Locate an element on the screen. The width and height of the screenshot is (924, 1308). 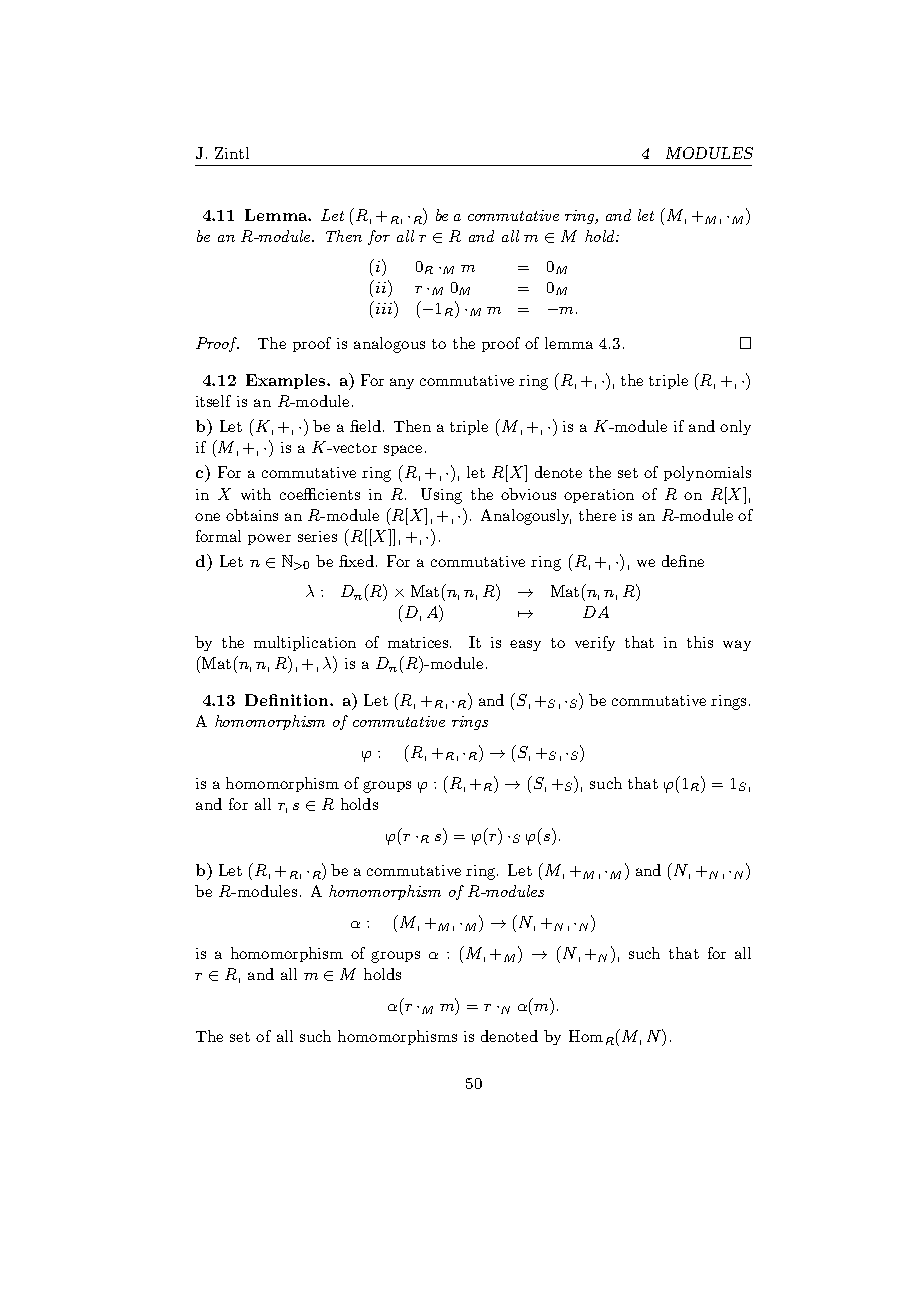
only is located at coordinates (735, 427).
